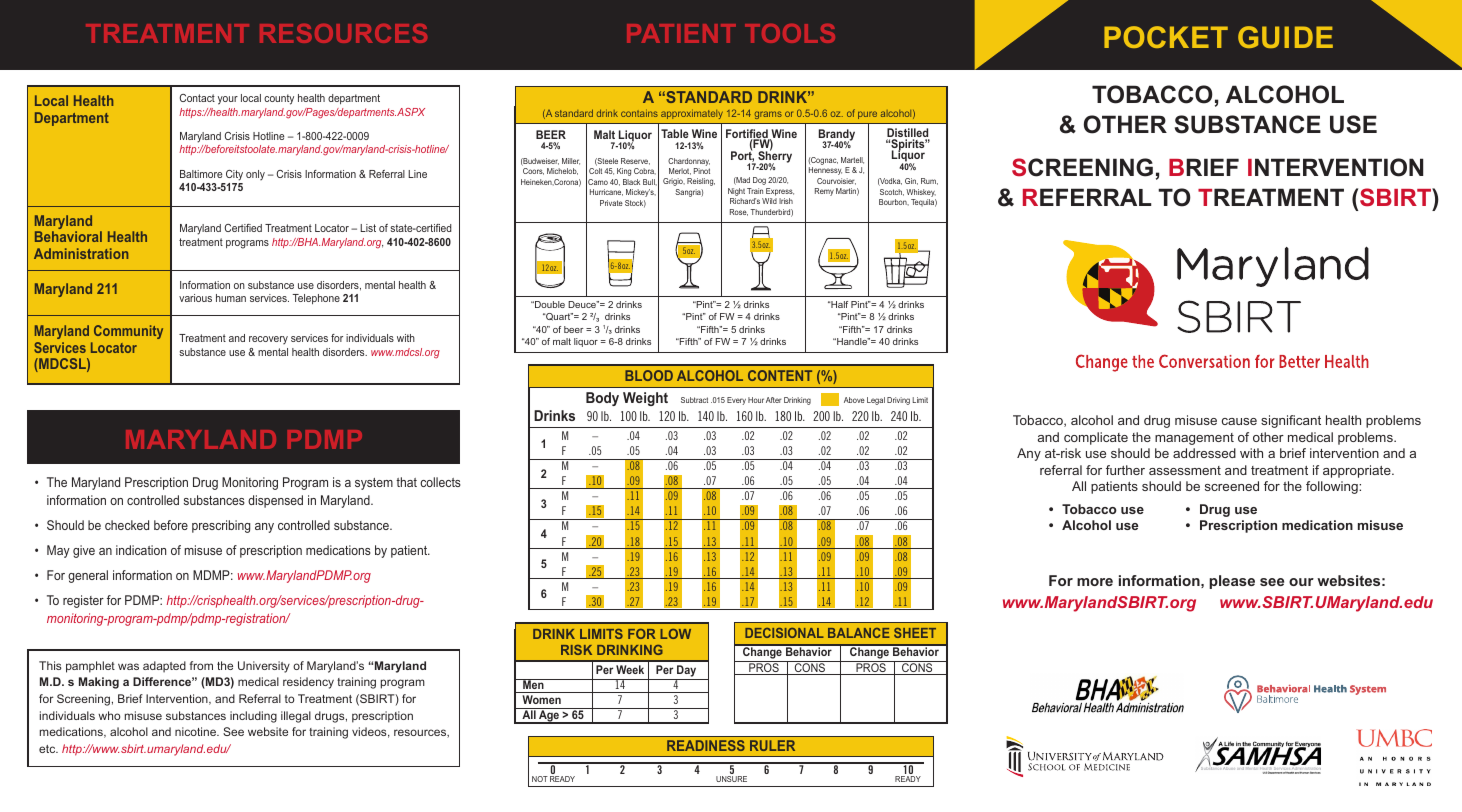  I want to click on List, so click(368, 228).
